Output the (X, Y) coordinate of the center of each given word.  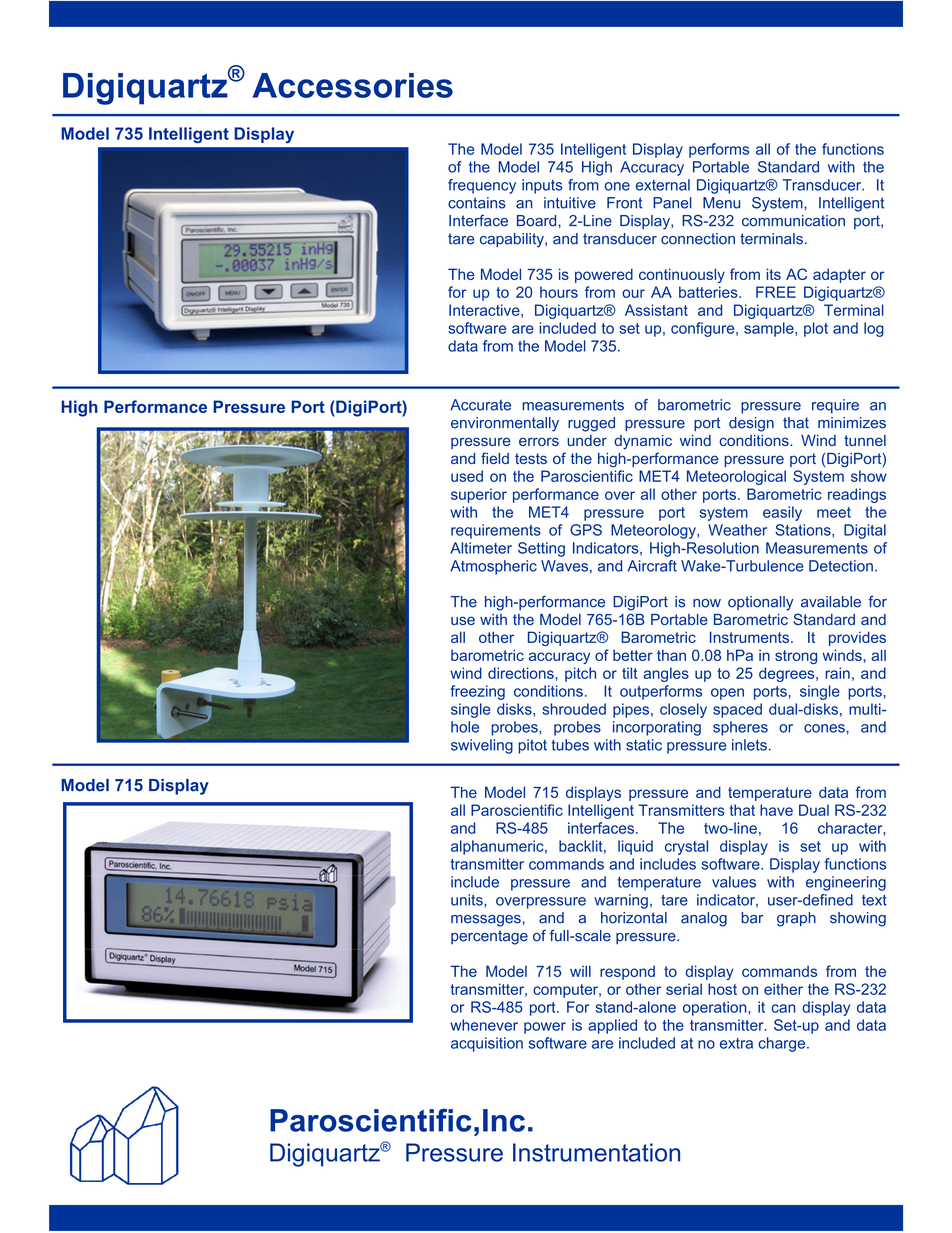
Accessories (353, 85)
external (663, 185)
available (831, 602)
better (633, 655)
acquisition (487, 1044)
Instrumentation (596, 1152)
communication (793, 221)
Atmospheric (493, 567)
